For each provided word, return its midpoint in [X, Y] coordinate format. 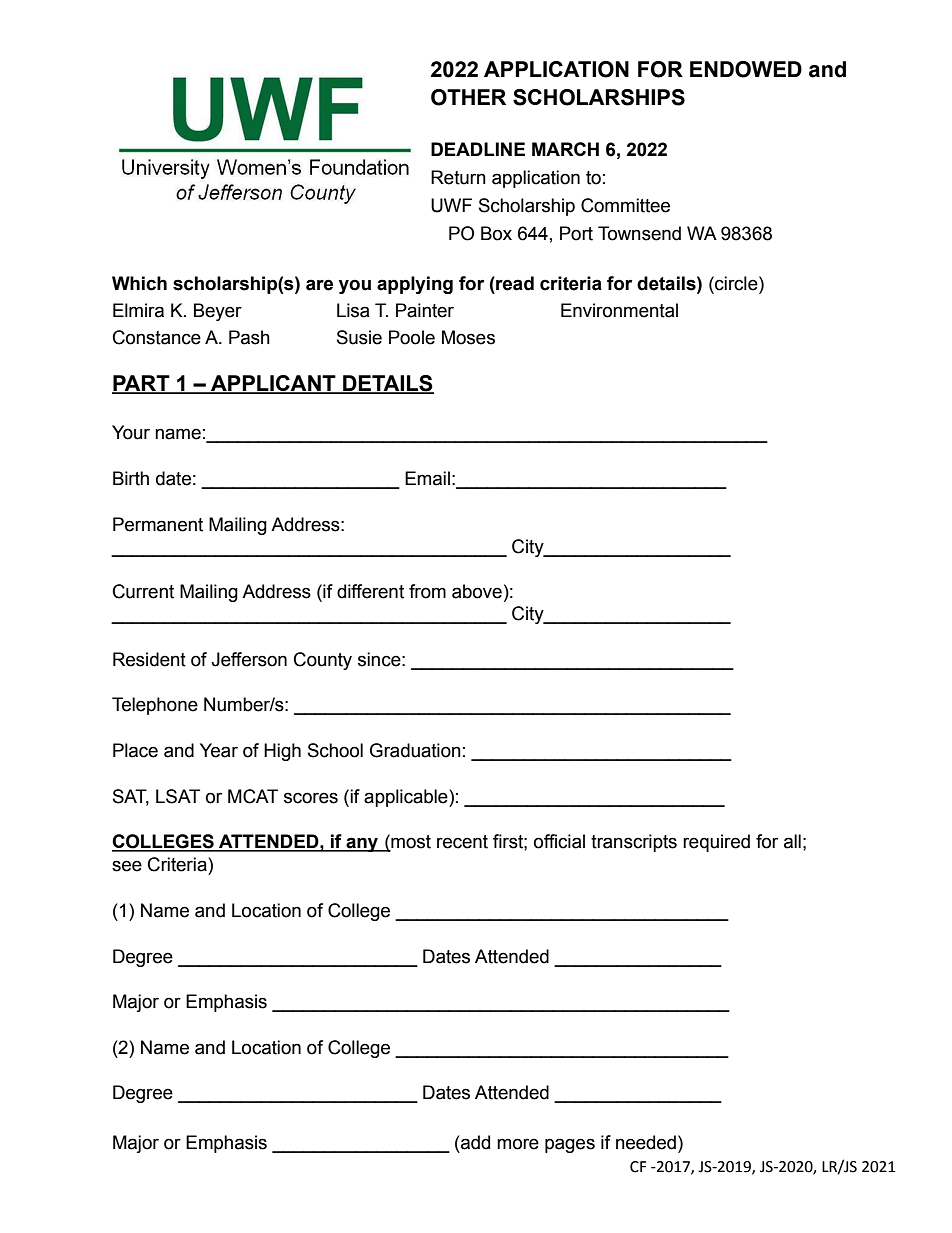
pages [570, 1145]
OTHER [468, 97]
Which [139, 283]
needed [646, 1142]
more [518, 1144]
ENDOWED [746, 69]
